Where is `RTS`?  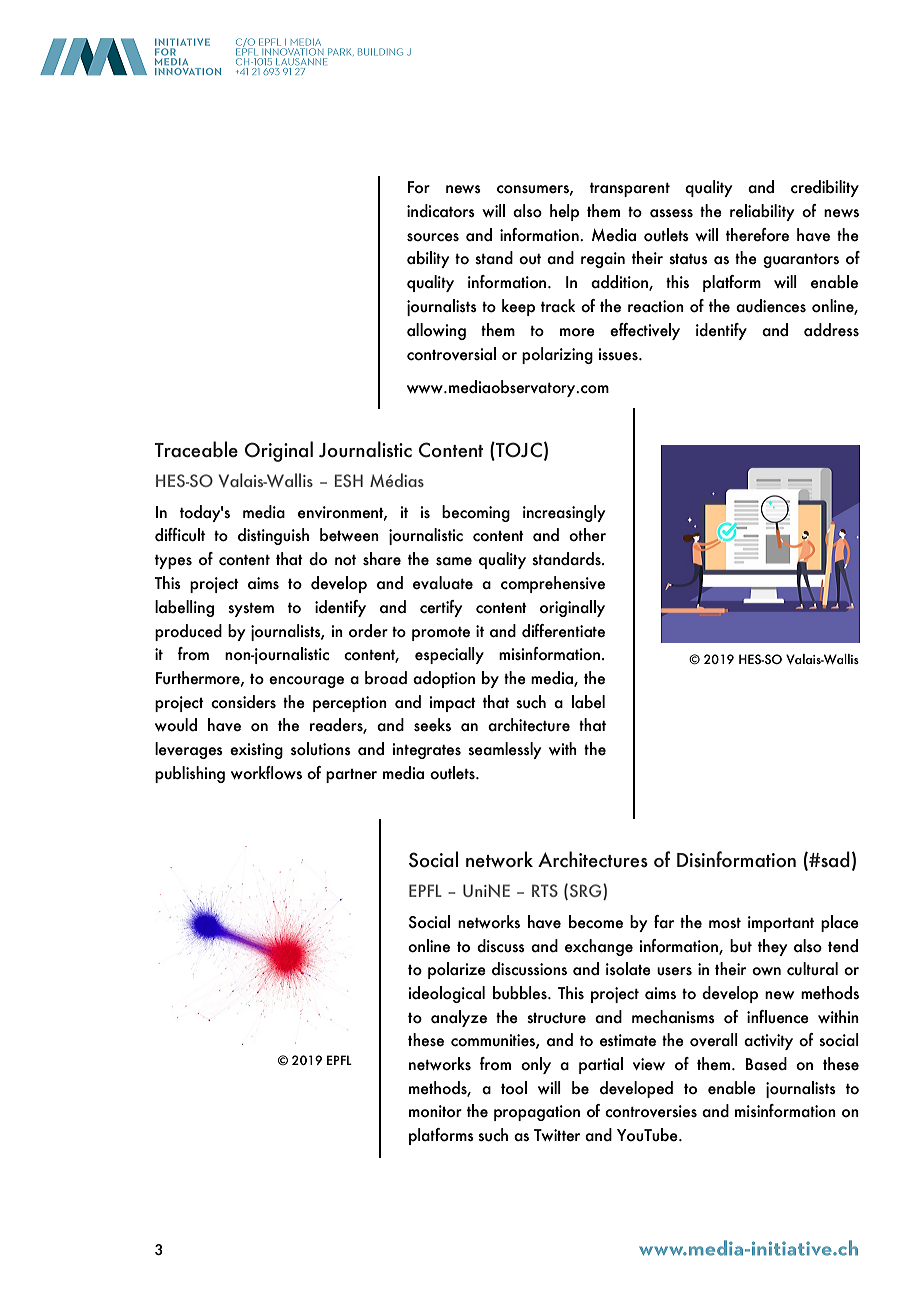
RTS is located at coordinates (545, 890).
